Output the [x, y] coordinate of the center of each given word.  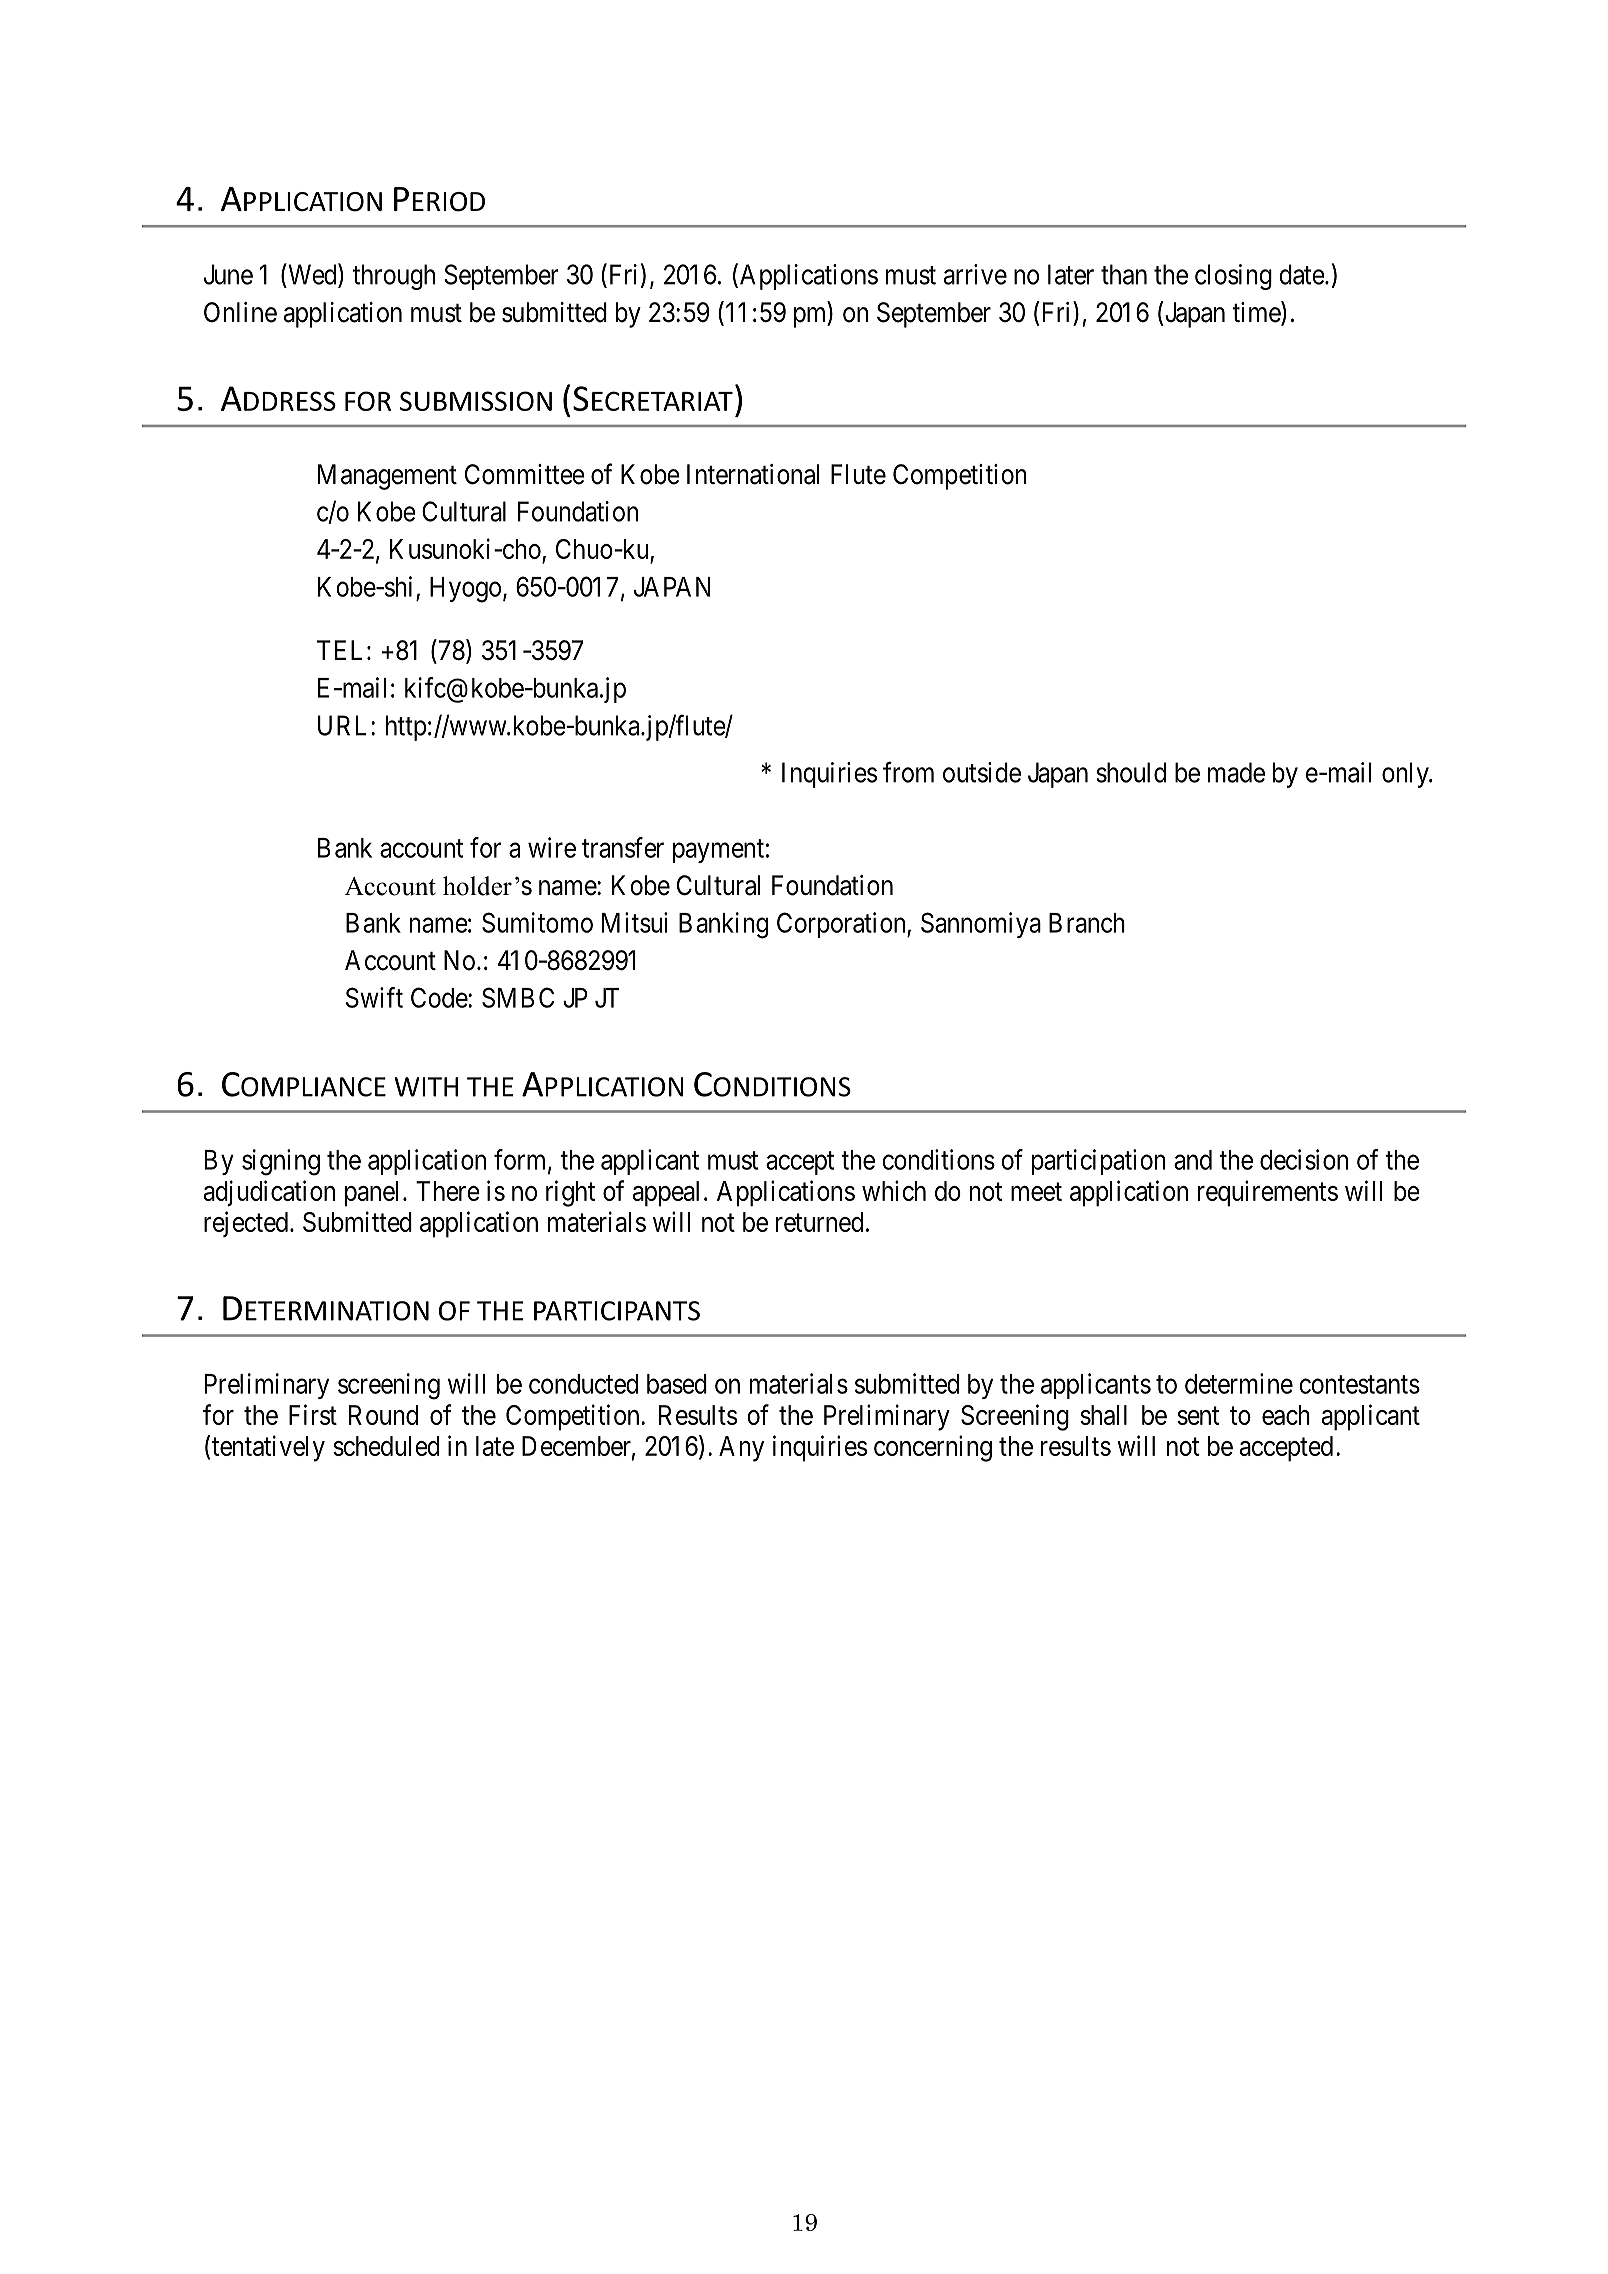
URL [345, 725]
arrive [975, 274]
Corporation [842, 925]
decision [1304, 1159]
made [1236, 772]
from [908, 772]
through [394, 277]
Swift [374, 997]
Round [383, 1415]
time [1257, 313]
